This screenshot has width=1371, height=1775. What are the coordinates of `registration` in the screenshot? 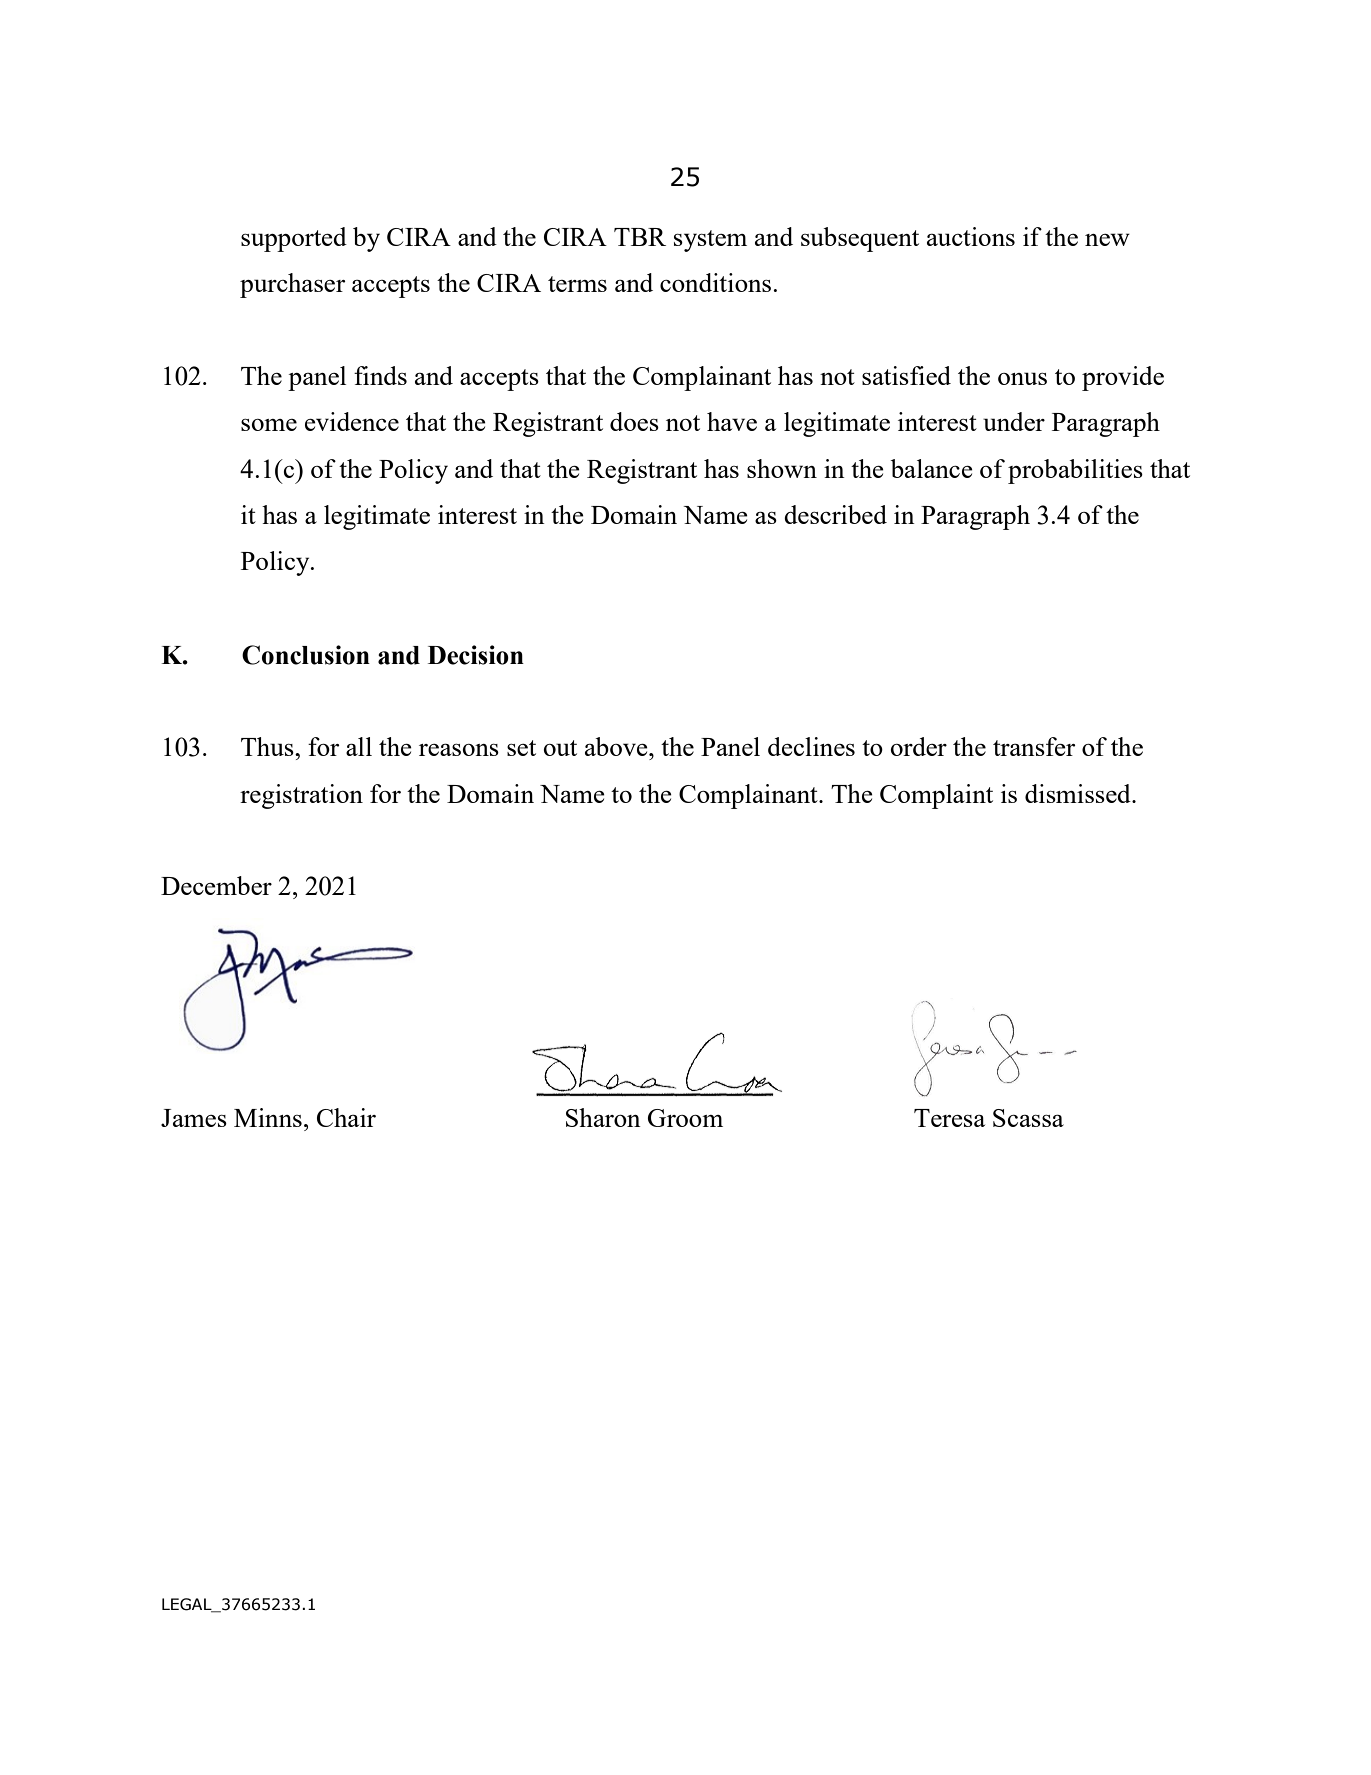 It's located at (301, 796).
